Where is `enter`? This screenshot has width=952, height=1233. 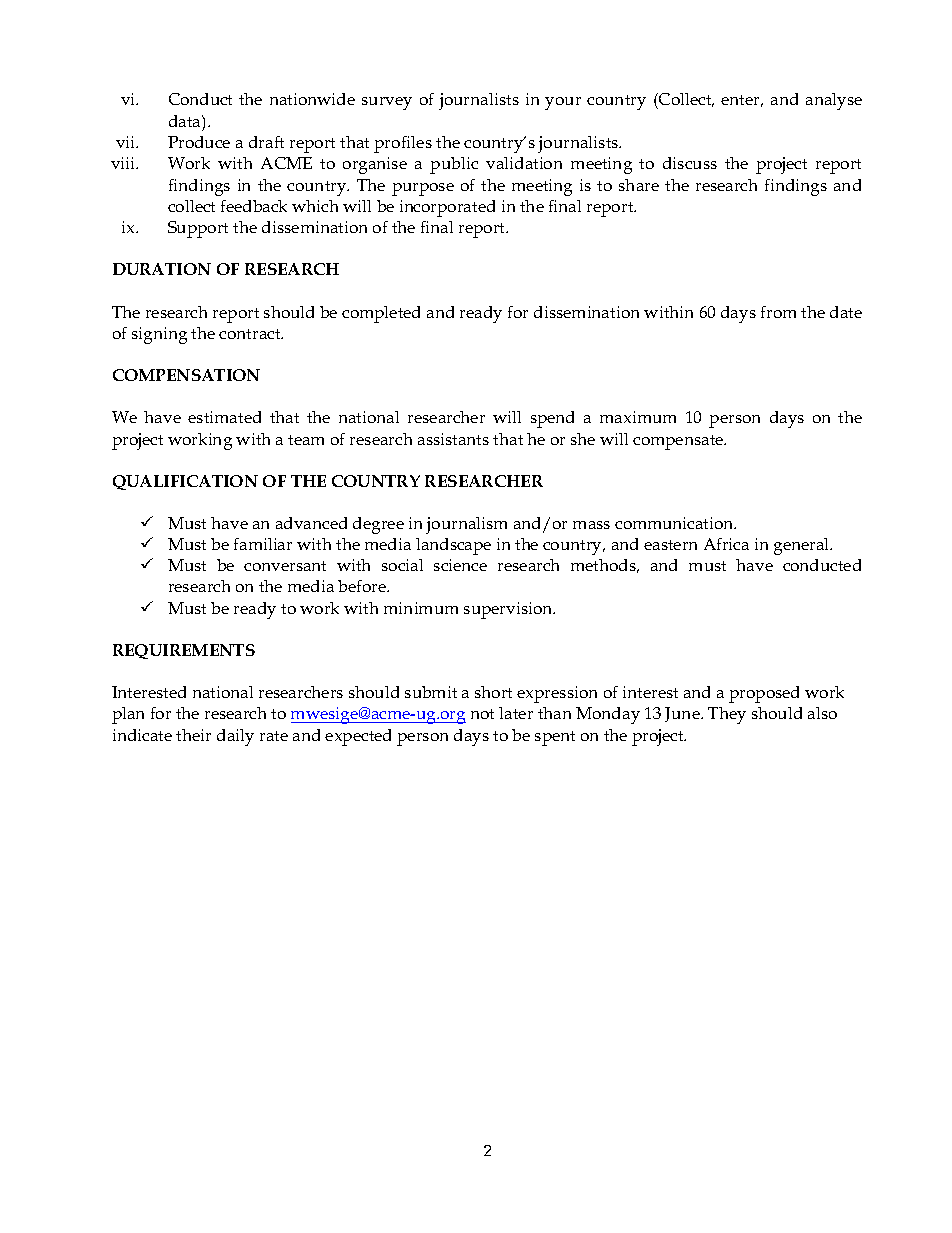 enter is located at coordinates (742, 101).
